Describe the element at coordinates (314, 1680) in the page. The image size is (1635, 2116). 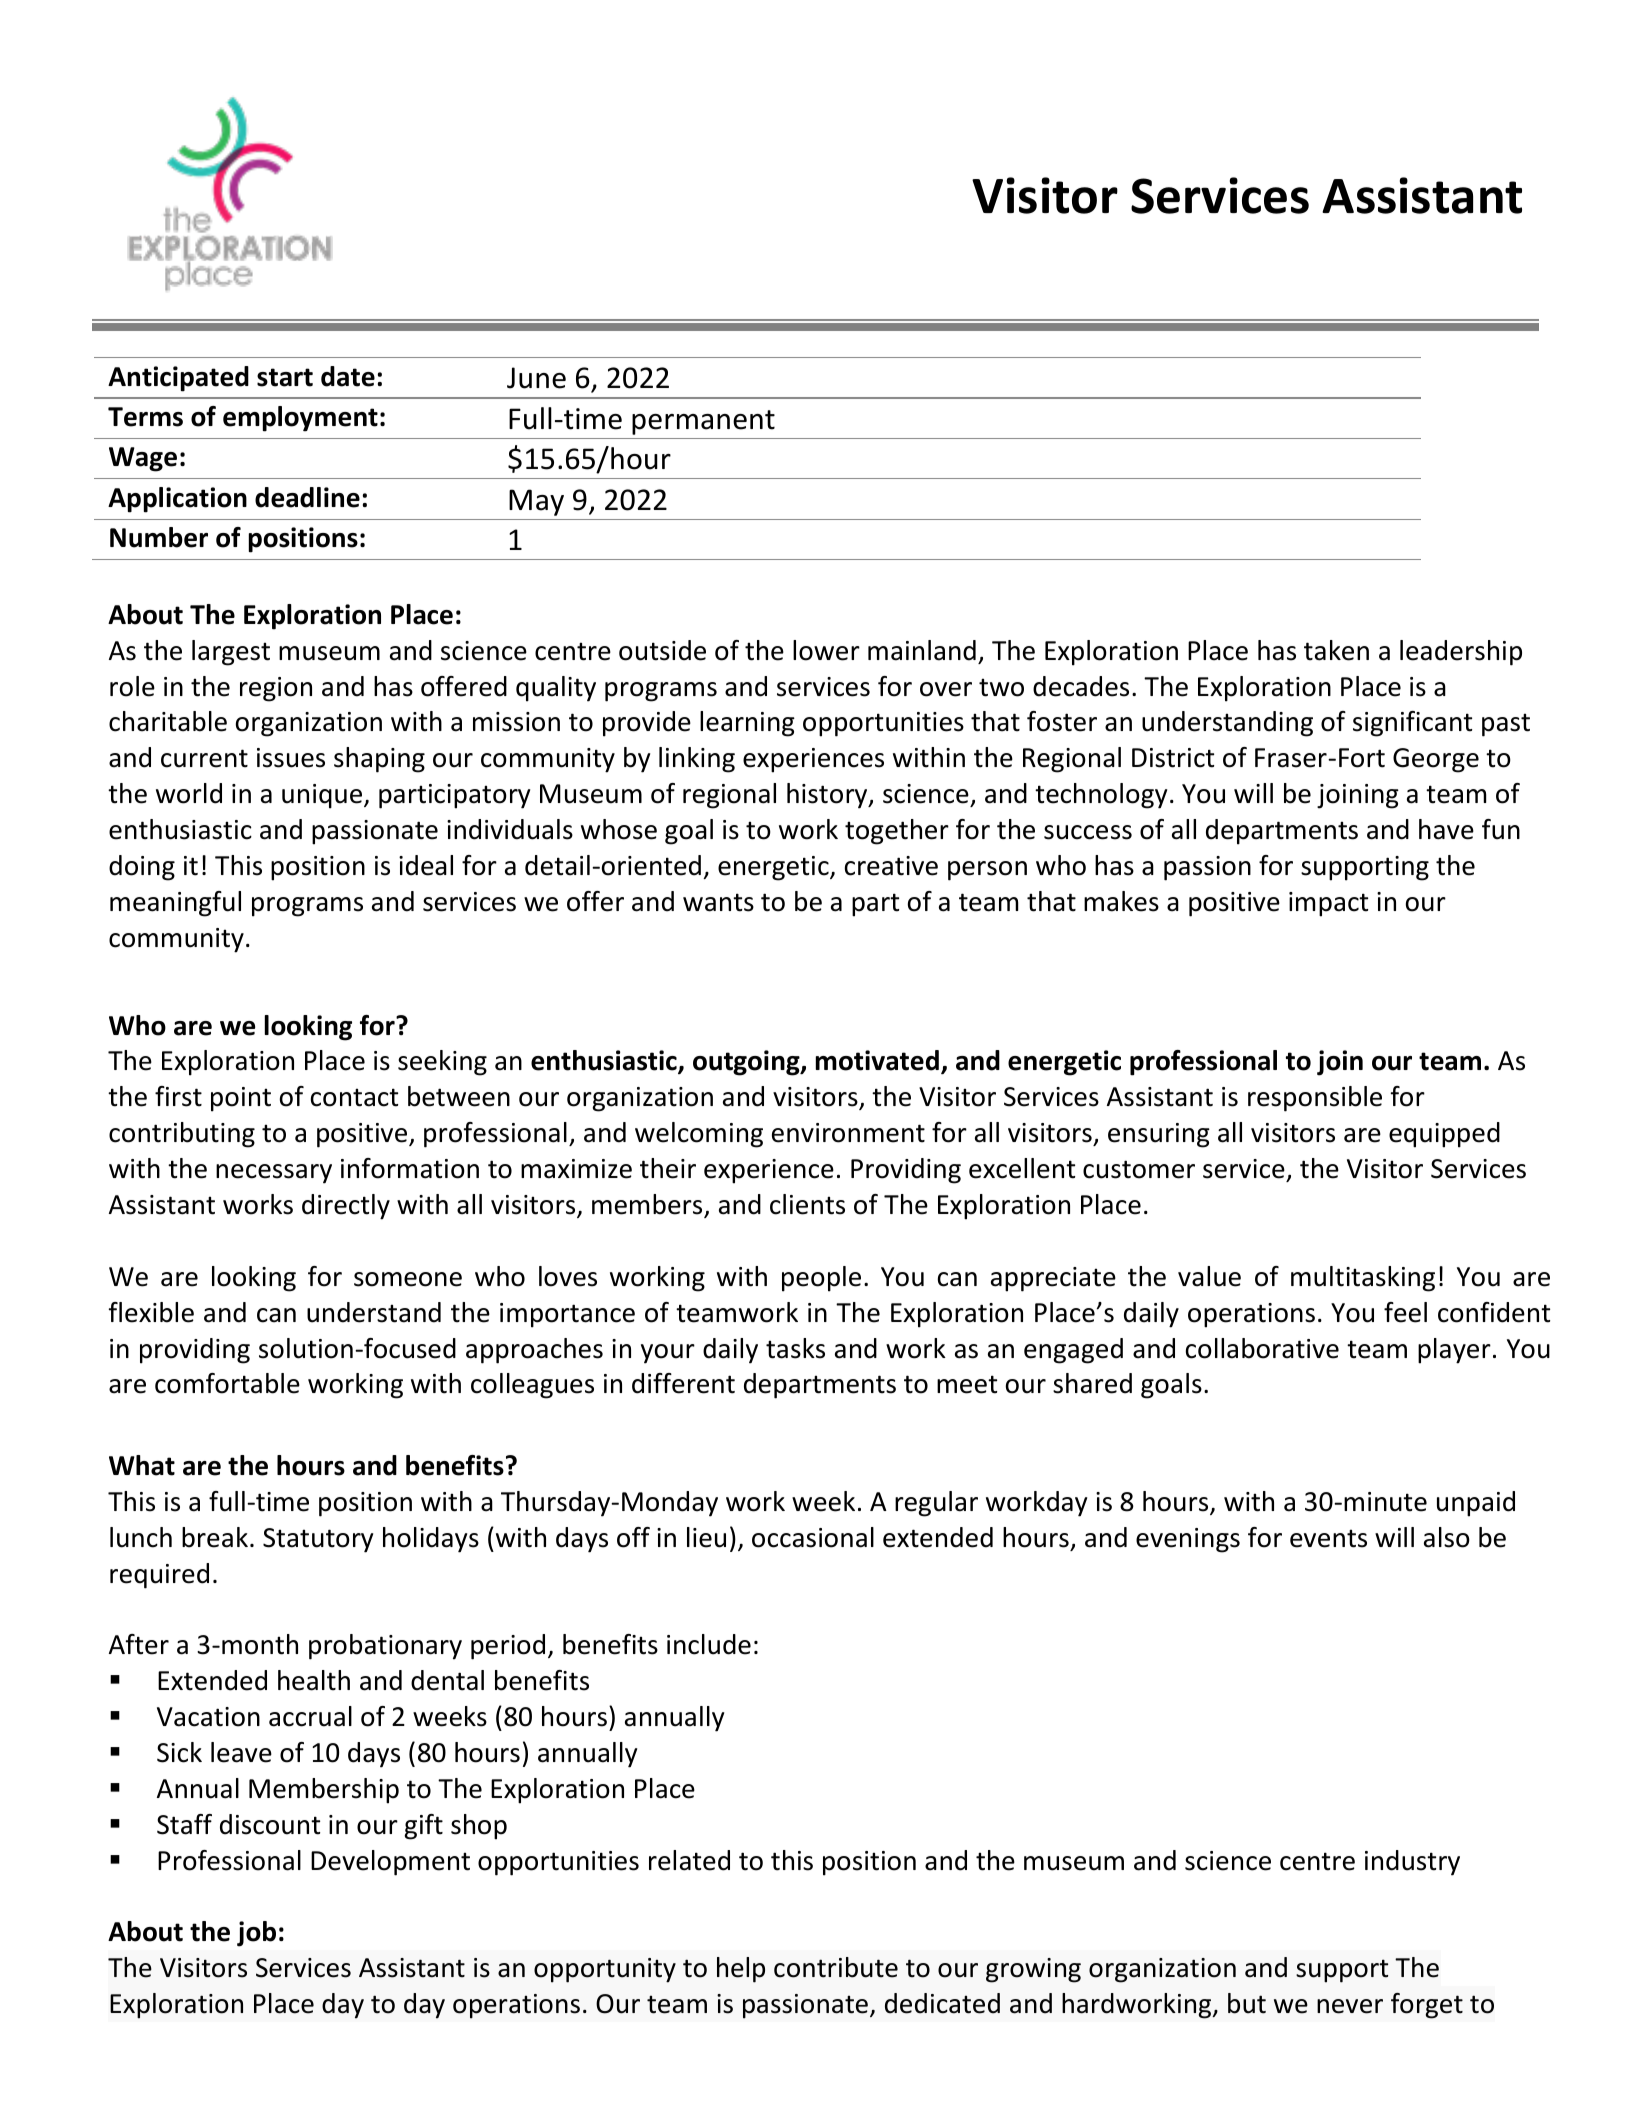
I see `health` at that location.
